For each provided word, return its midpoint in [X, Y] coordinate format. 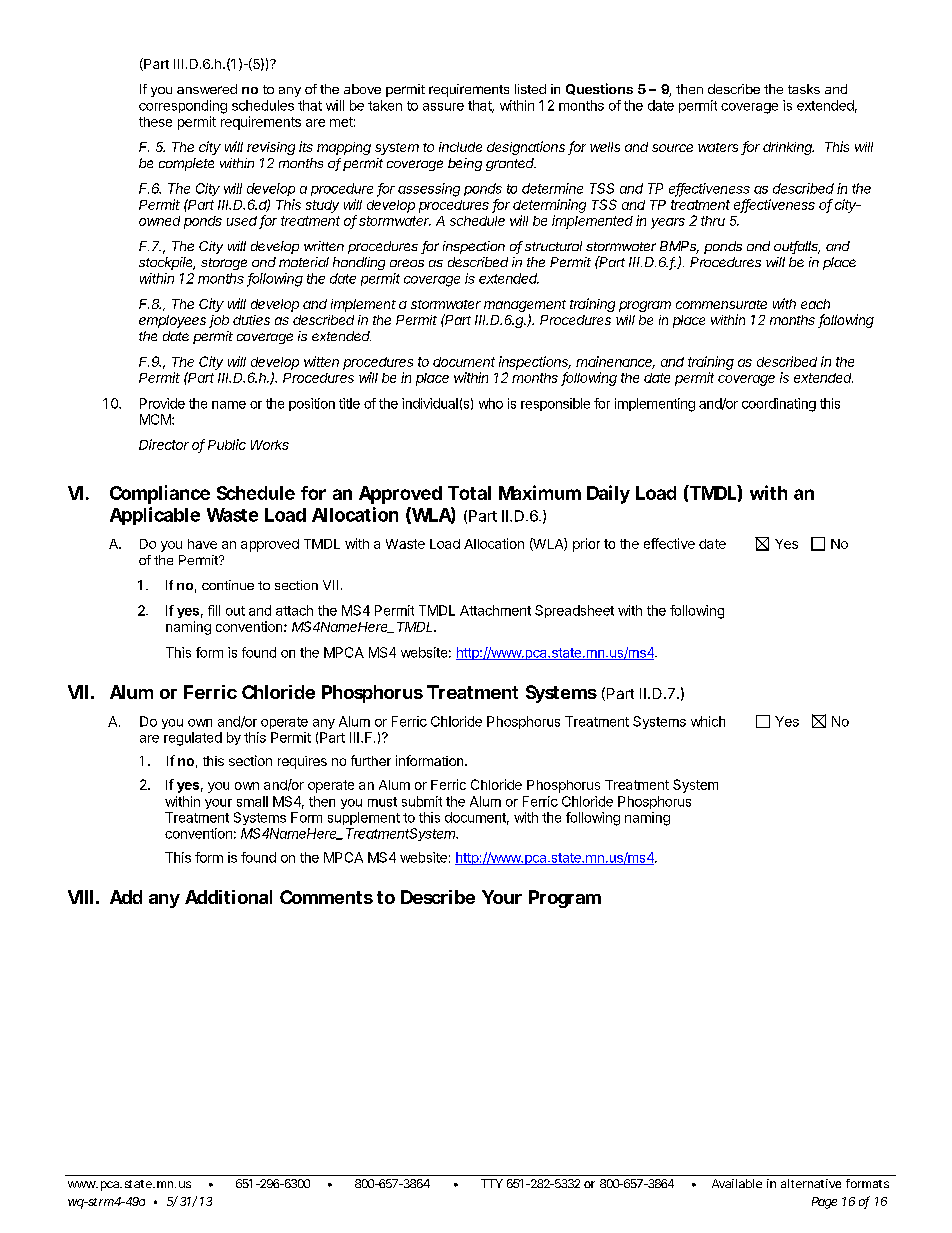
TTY [492, 1183]
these [155, 122]
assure [443, 107]
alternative [811, 1183]
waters [718, 147]
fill [214, 610]
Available [737, 1183]
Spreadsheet [574, 611]
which [708, 721]
